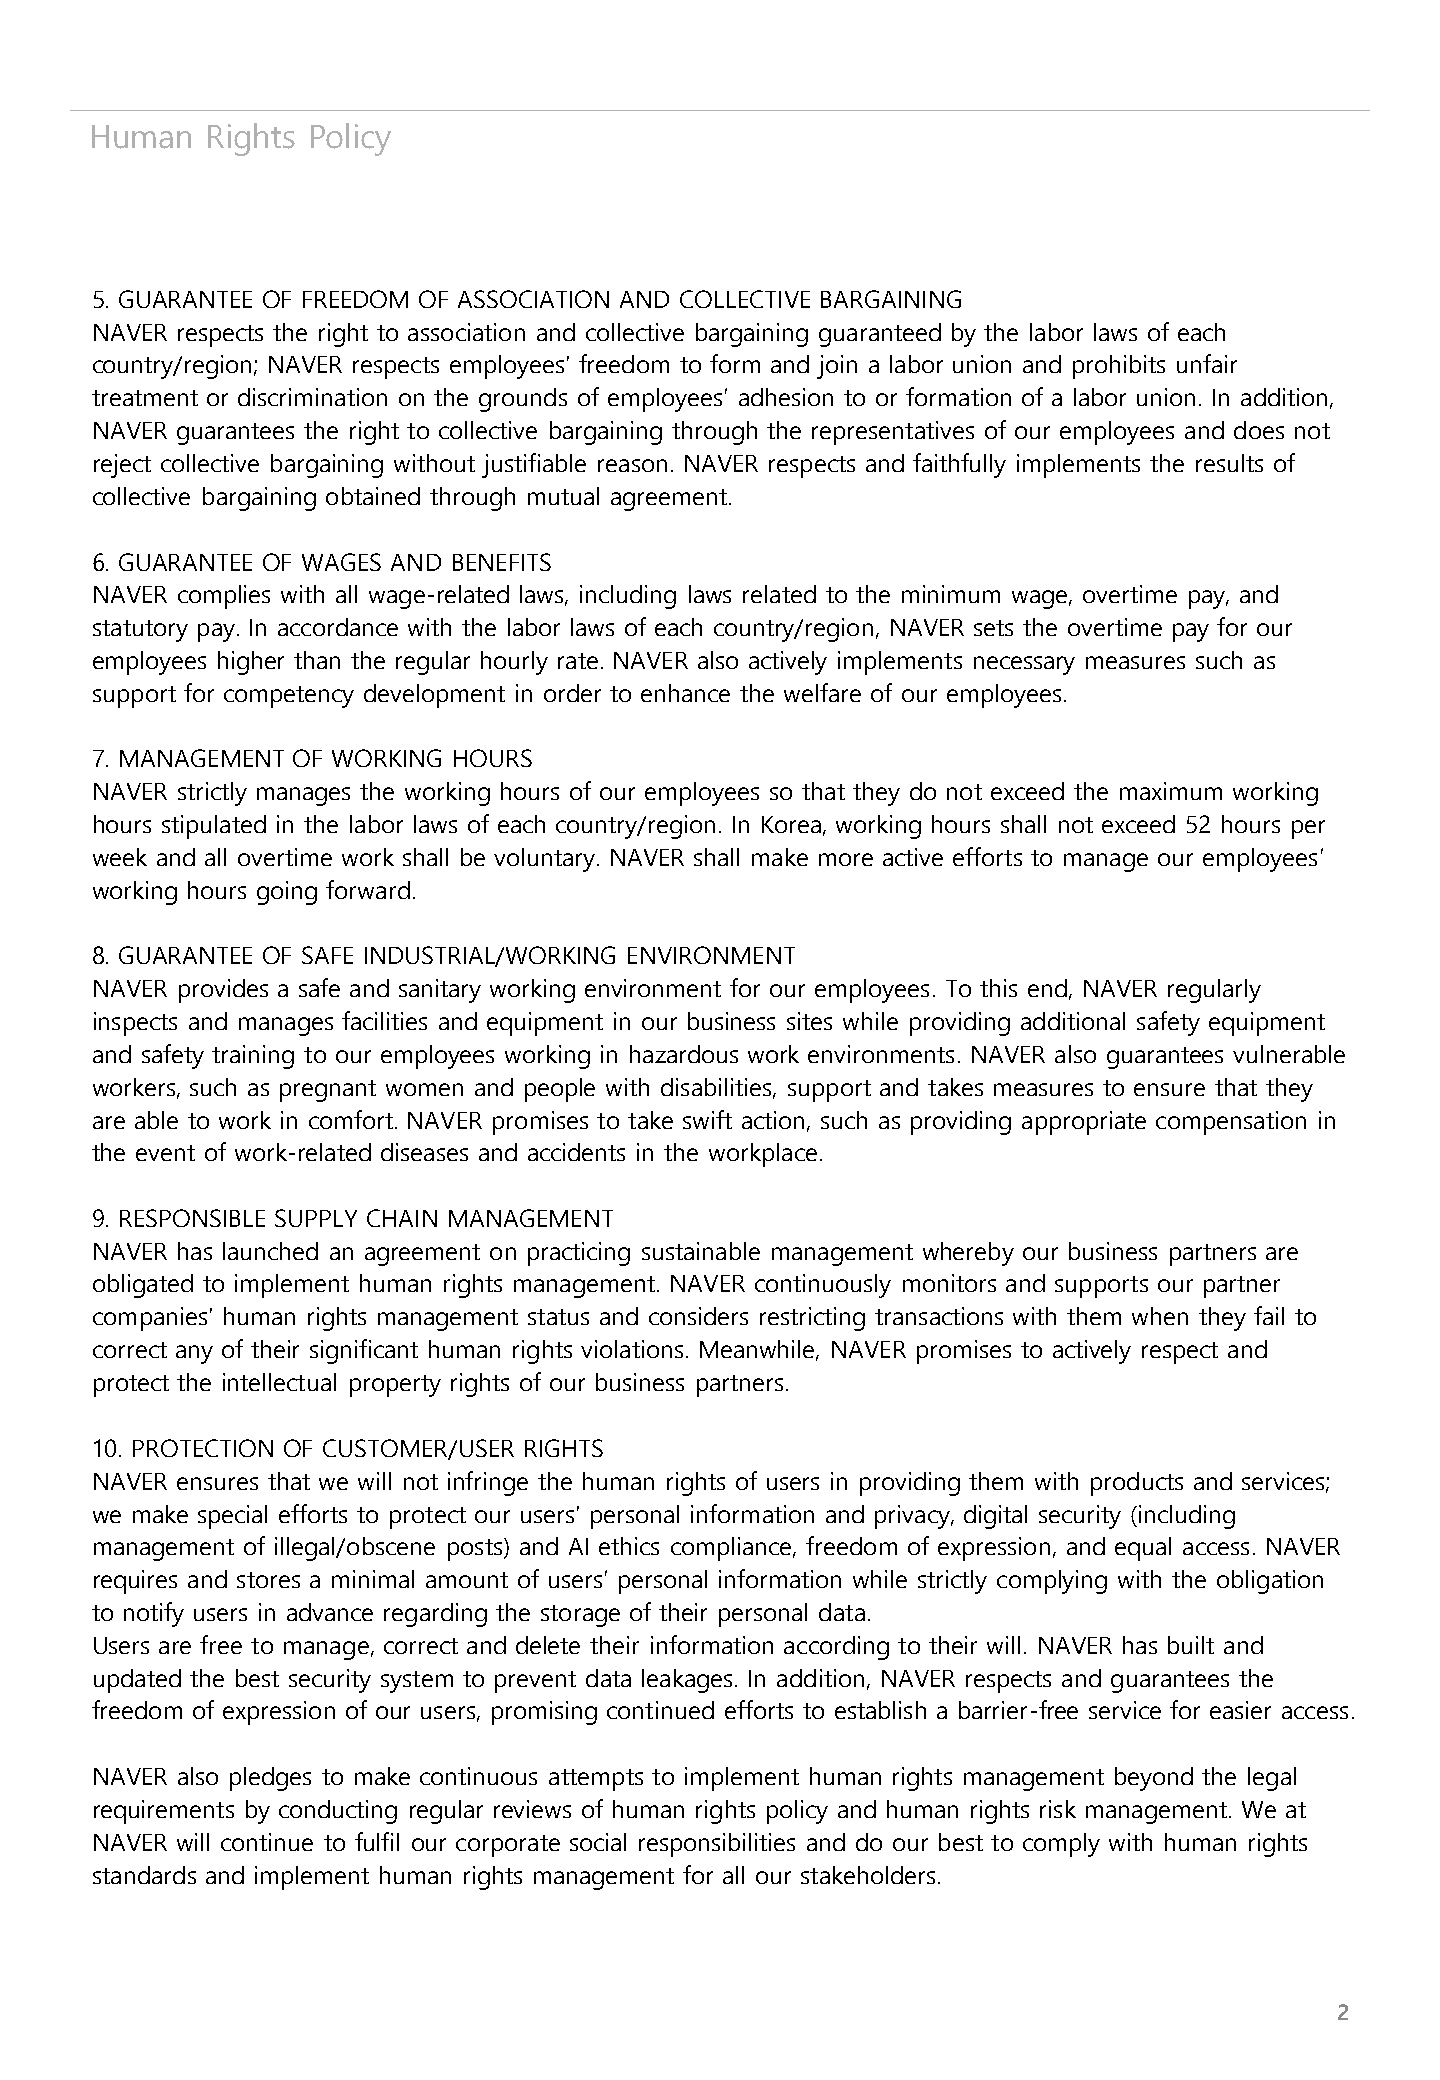  What do you see at coordinates (270, 1779) in the screenshot?
I see `pledges` at bounding box center [270, 1779].
